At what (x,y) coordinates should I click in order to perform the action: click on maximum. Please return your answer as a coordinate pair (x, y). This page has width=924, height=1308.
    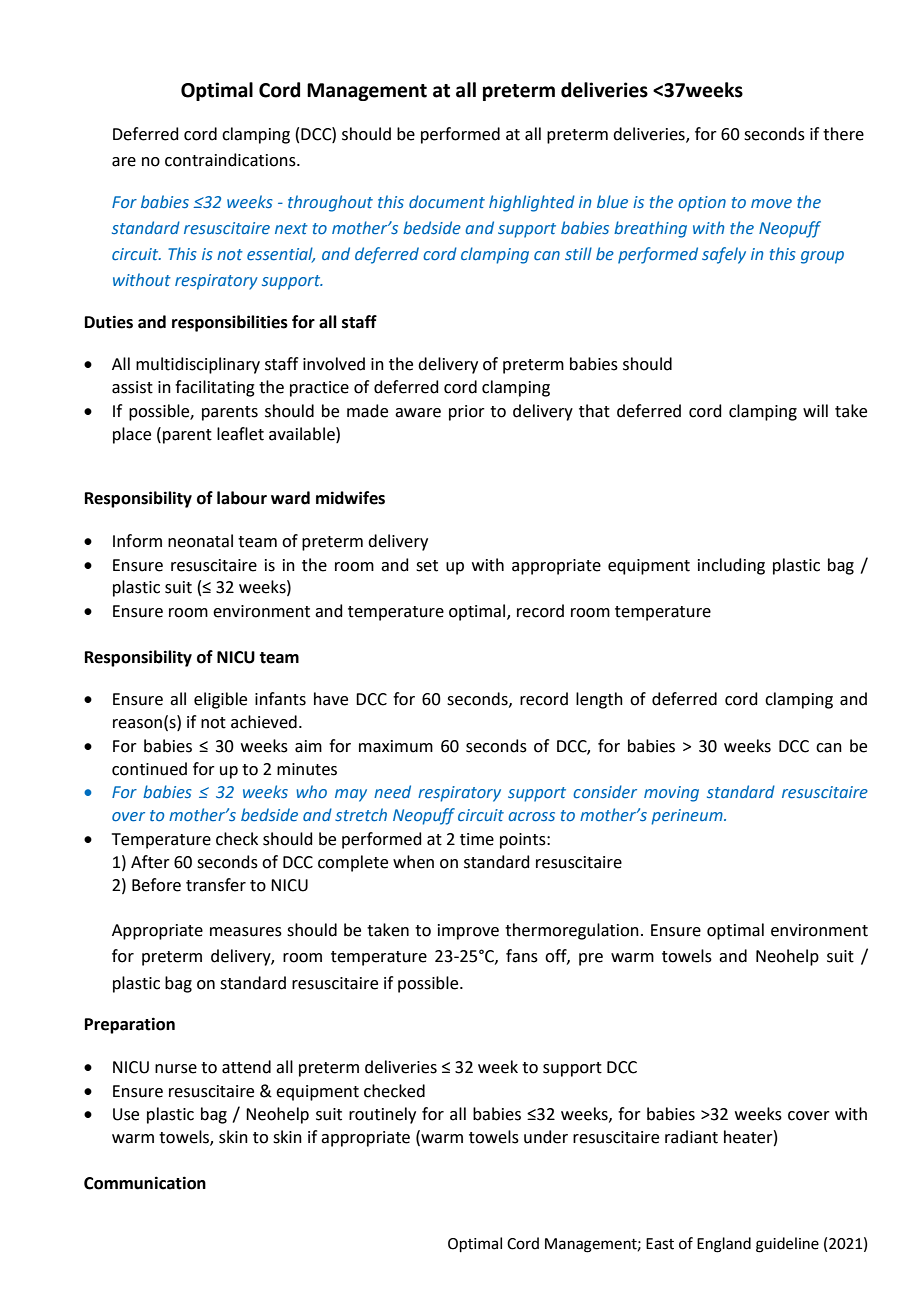
    Looking at the image, I should click on (396, 746).
